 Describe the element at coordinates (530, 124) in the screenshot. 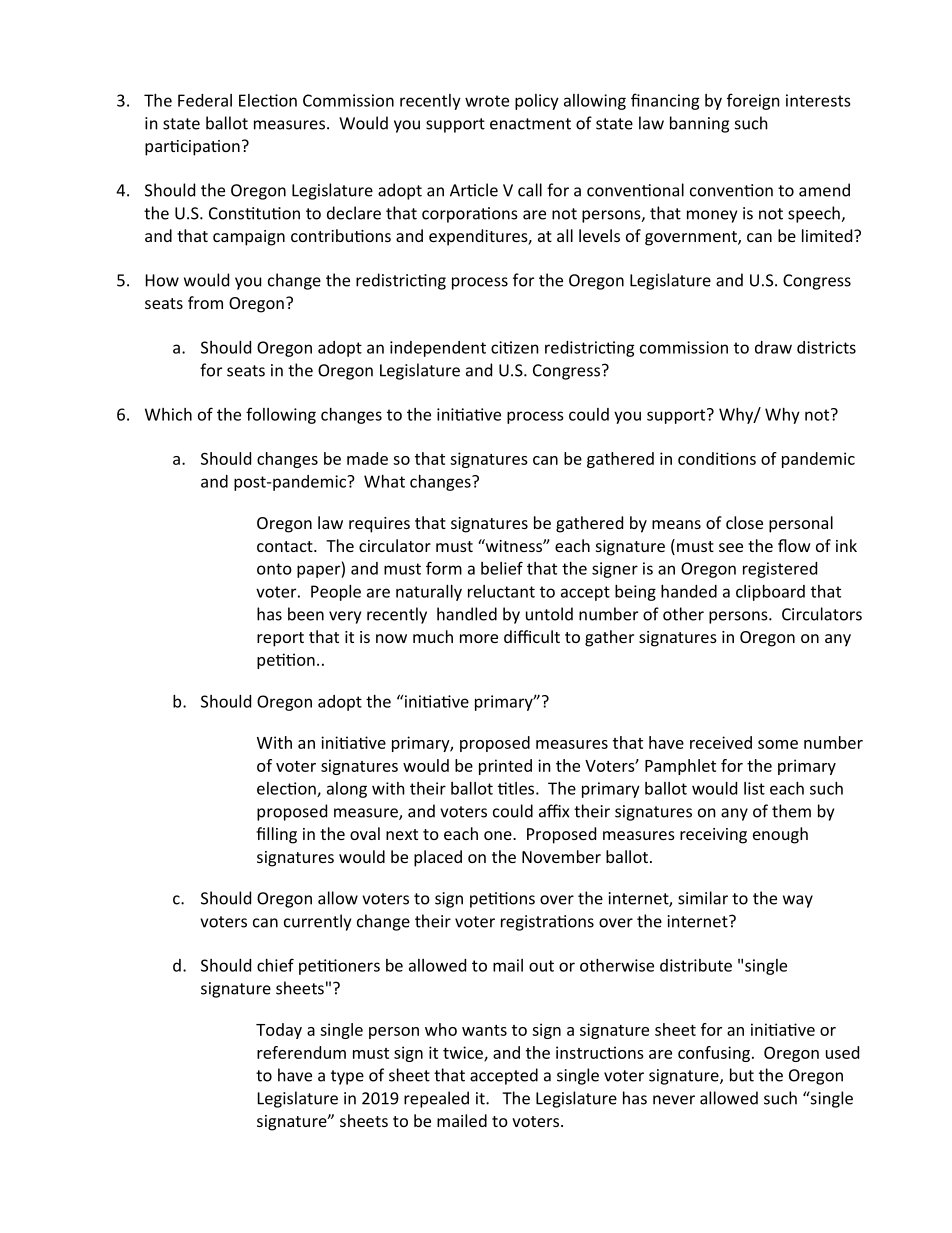

I see `enactment` at that location.
